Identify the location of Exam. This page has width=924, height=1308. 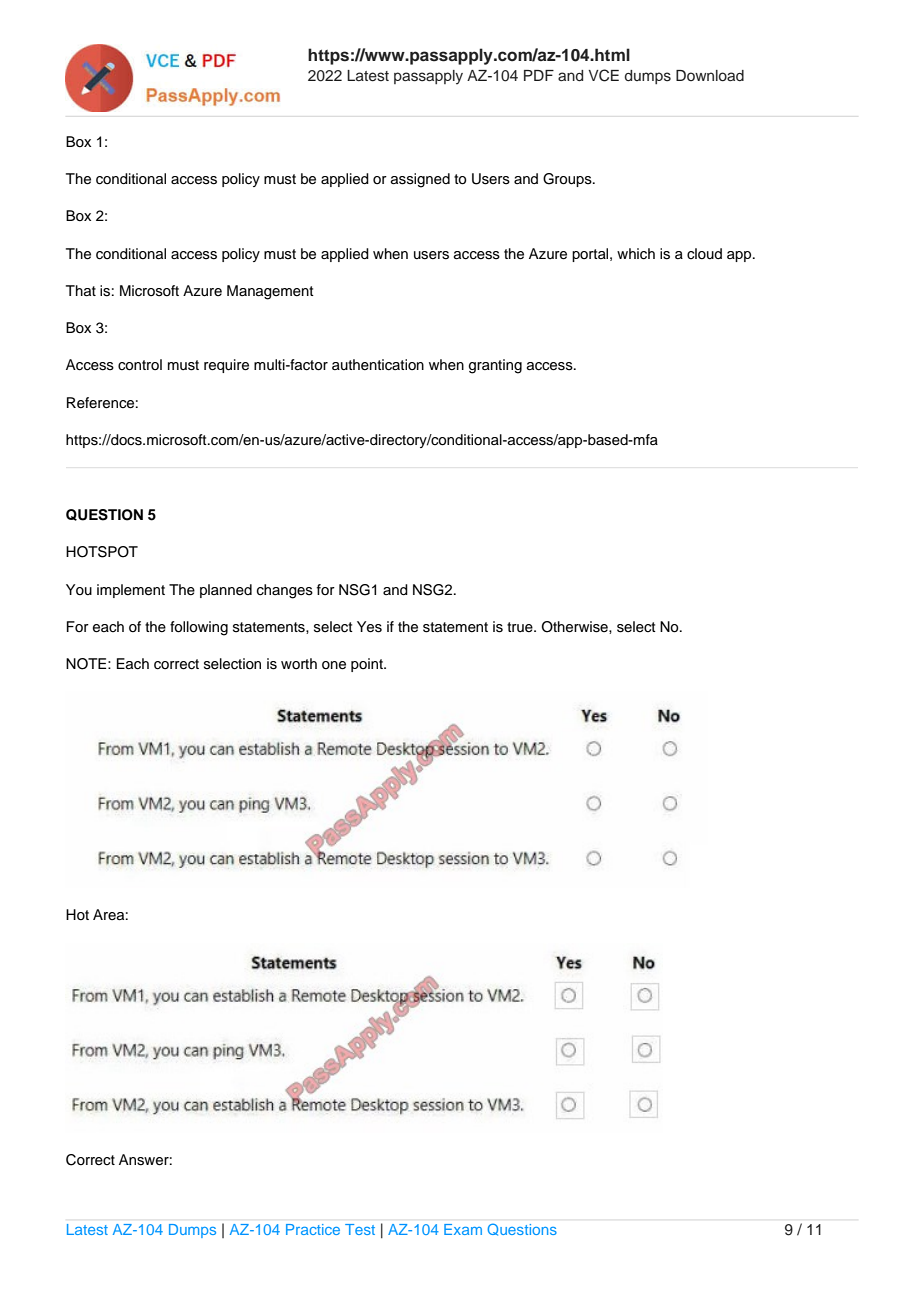
(463, 1229).
